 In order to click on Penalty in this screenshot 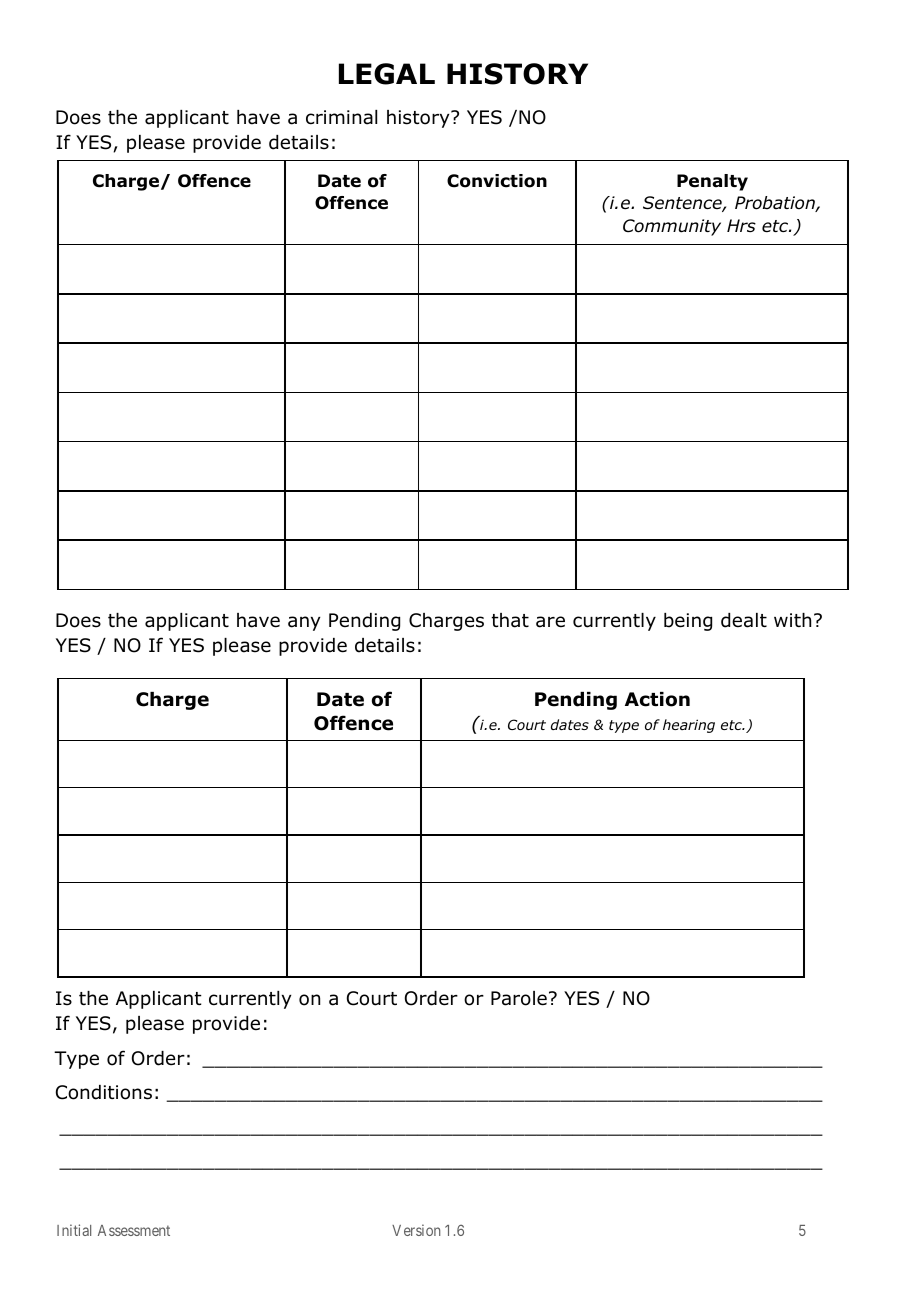, I will do `click(712, 182)`.
